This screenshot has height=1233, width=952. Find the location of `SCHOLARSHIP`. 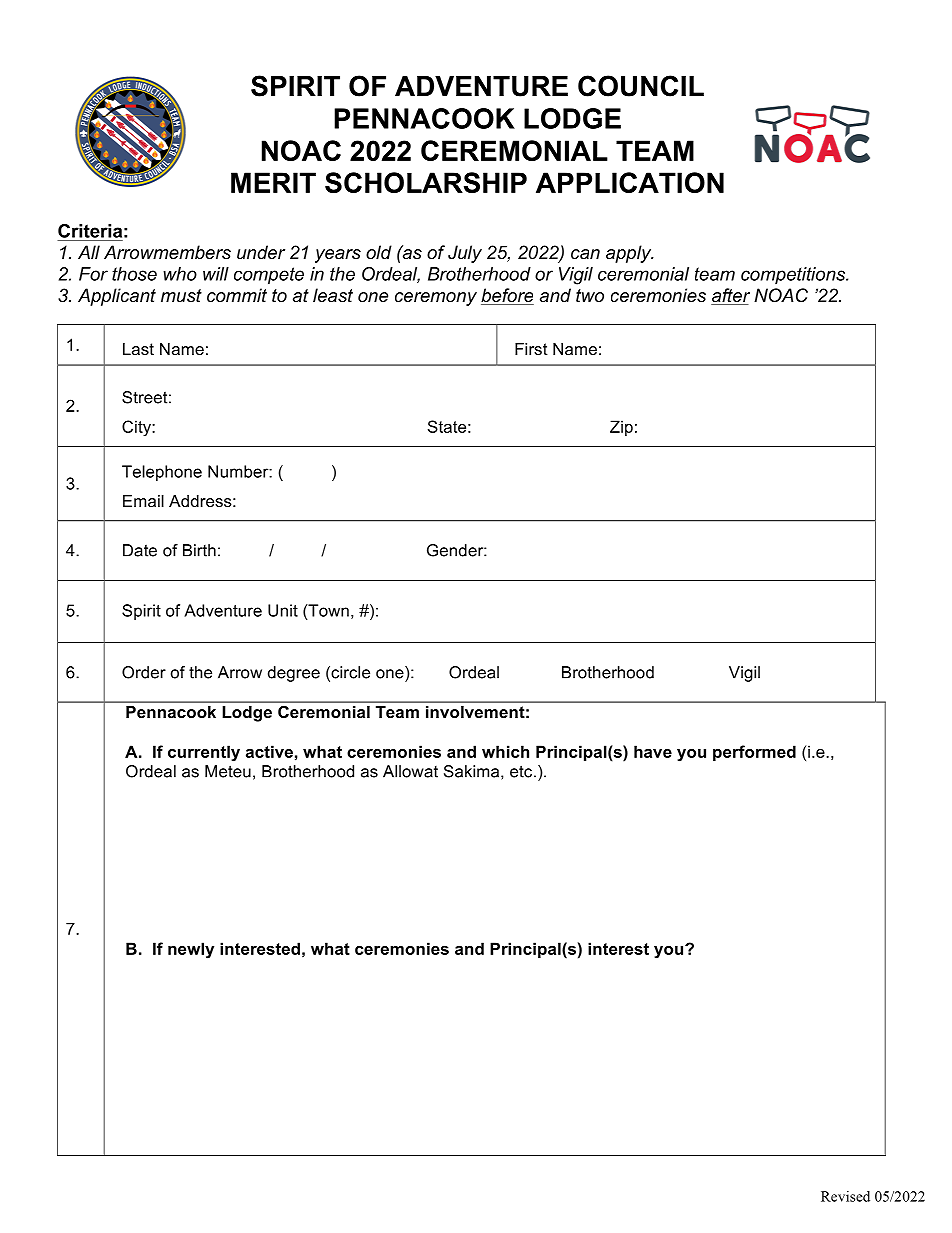

SCHOLARSHIP is located at coordinates (426, 182).
